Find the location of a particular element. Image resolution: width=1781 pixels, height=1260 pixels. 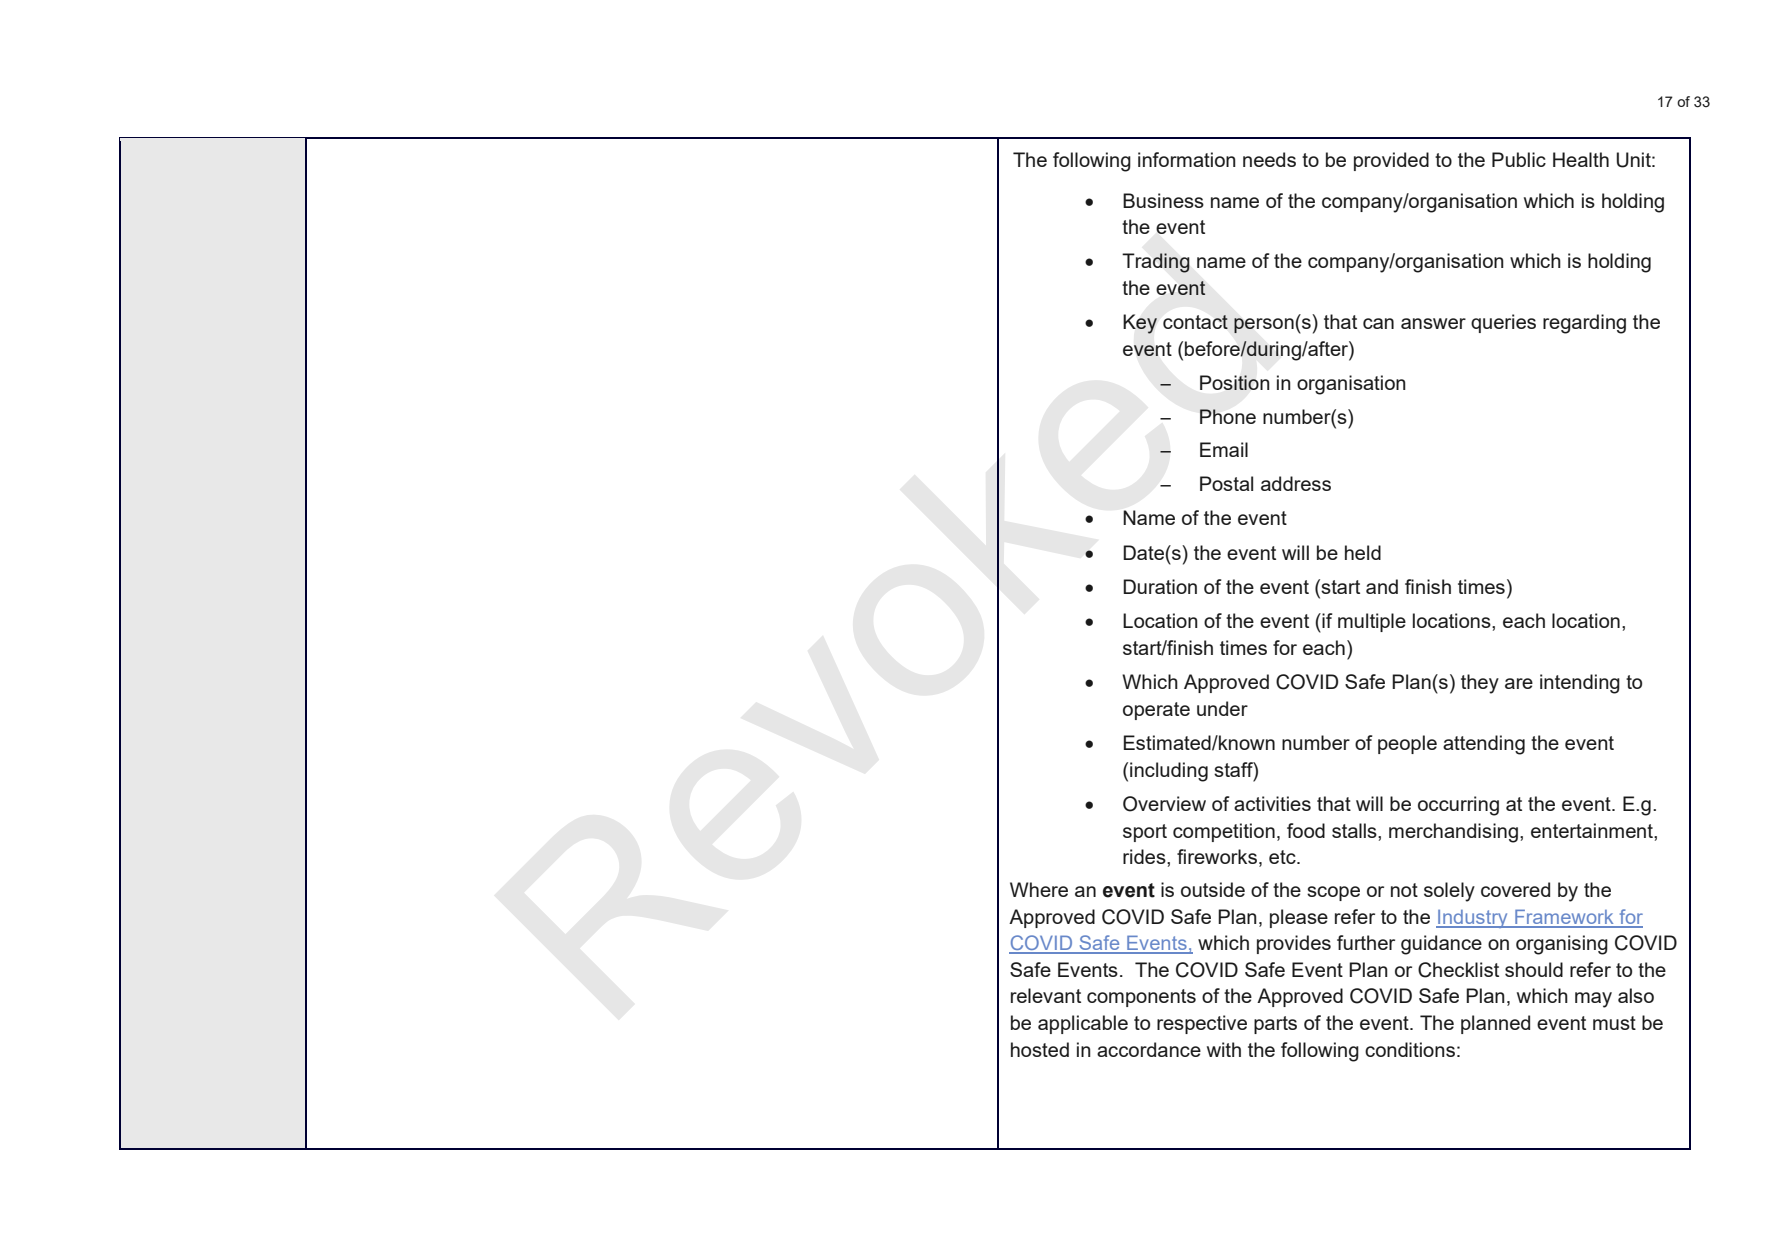

Business is located at coordinates (1163, 200).
